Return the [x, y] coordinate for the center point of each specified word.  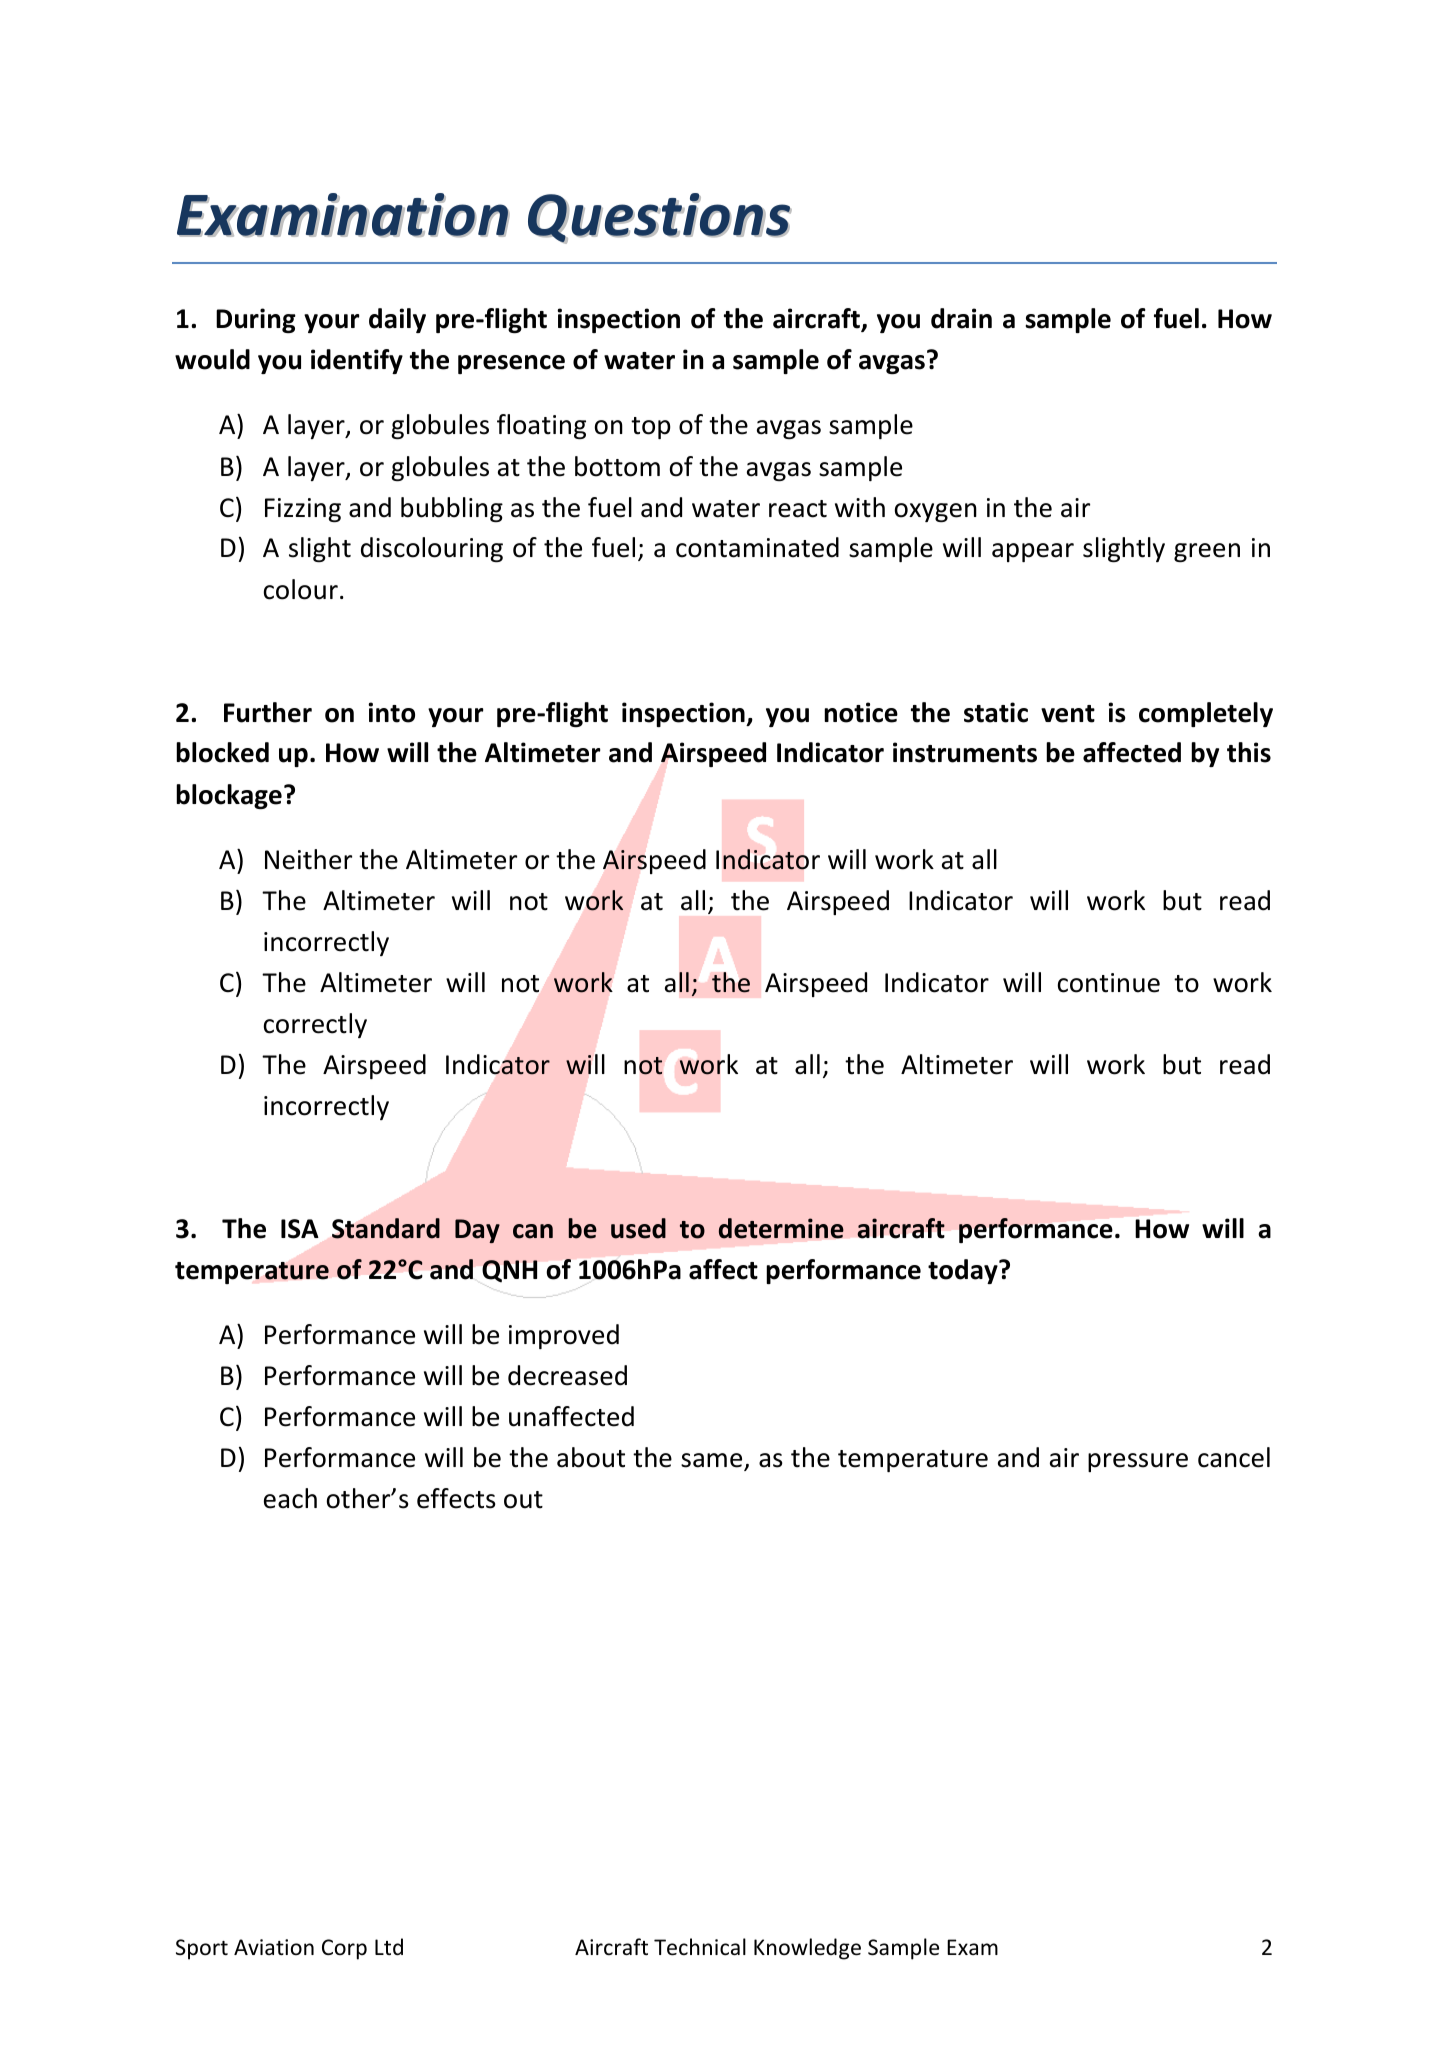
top [651, 428]
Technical [700, 1947]
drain [961, 318]
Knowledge [807, 1949]
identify [357, 361]
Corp [344, 1949]
